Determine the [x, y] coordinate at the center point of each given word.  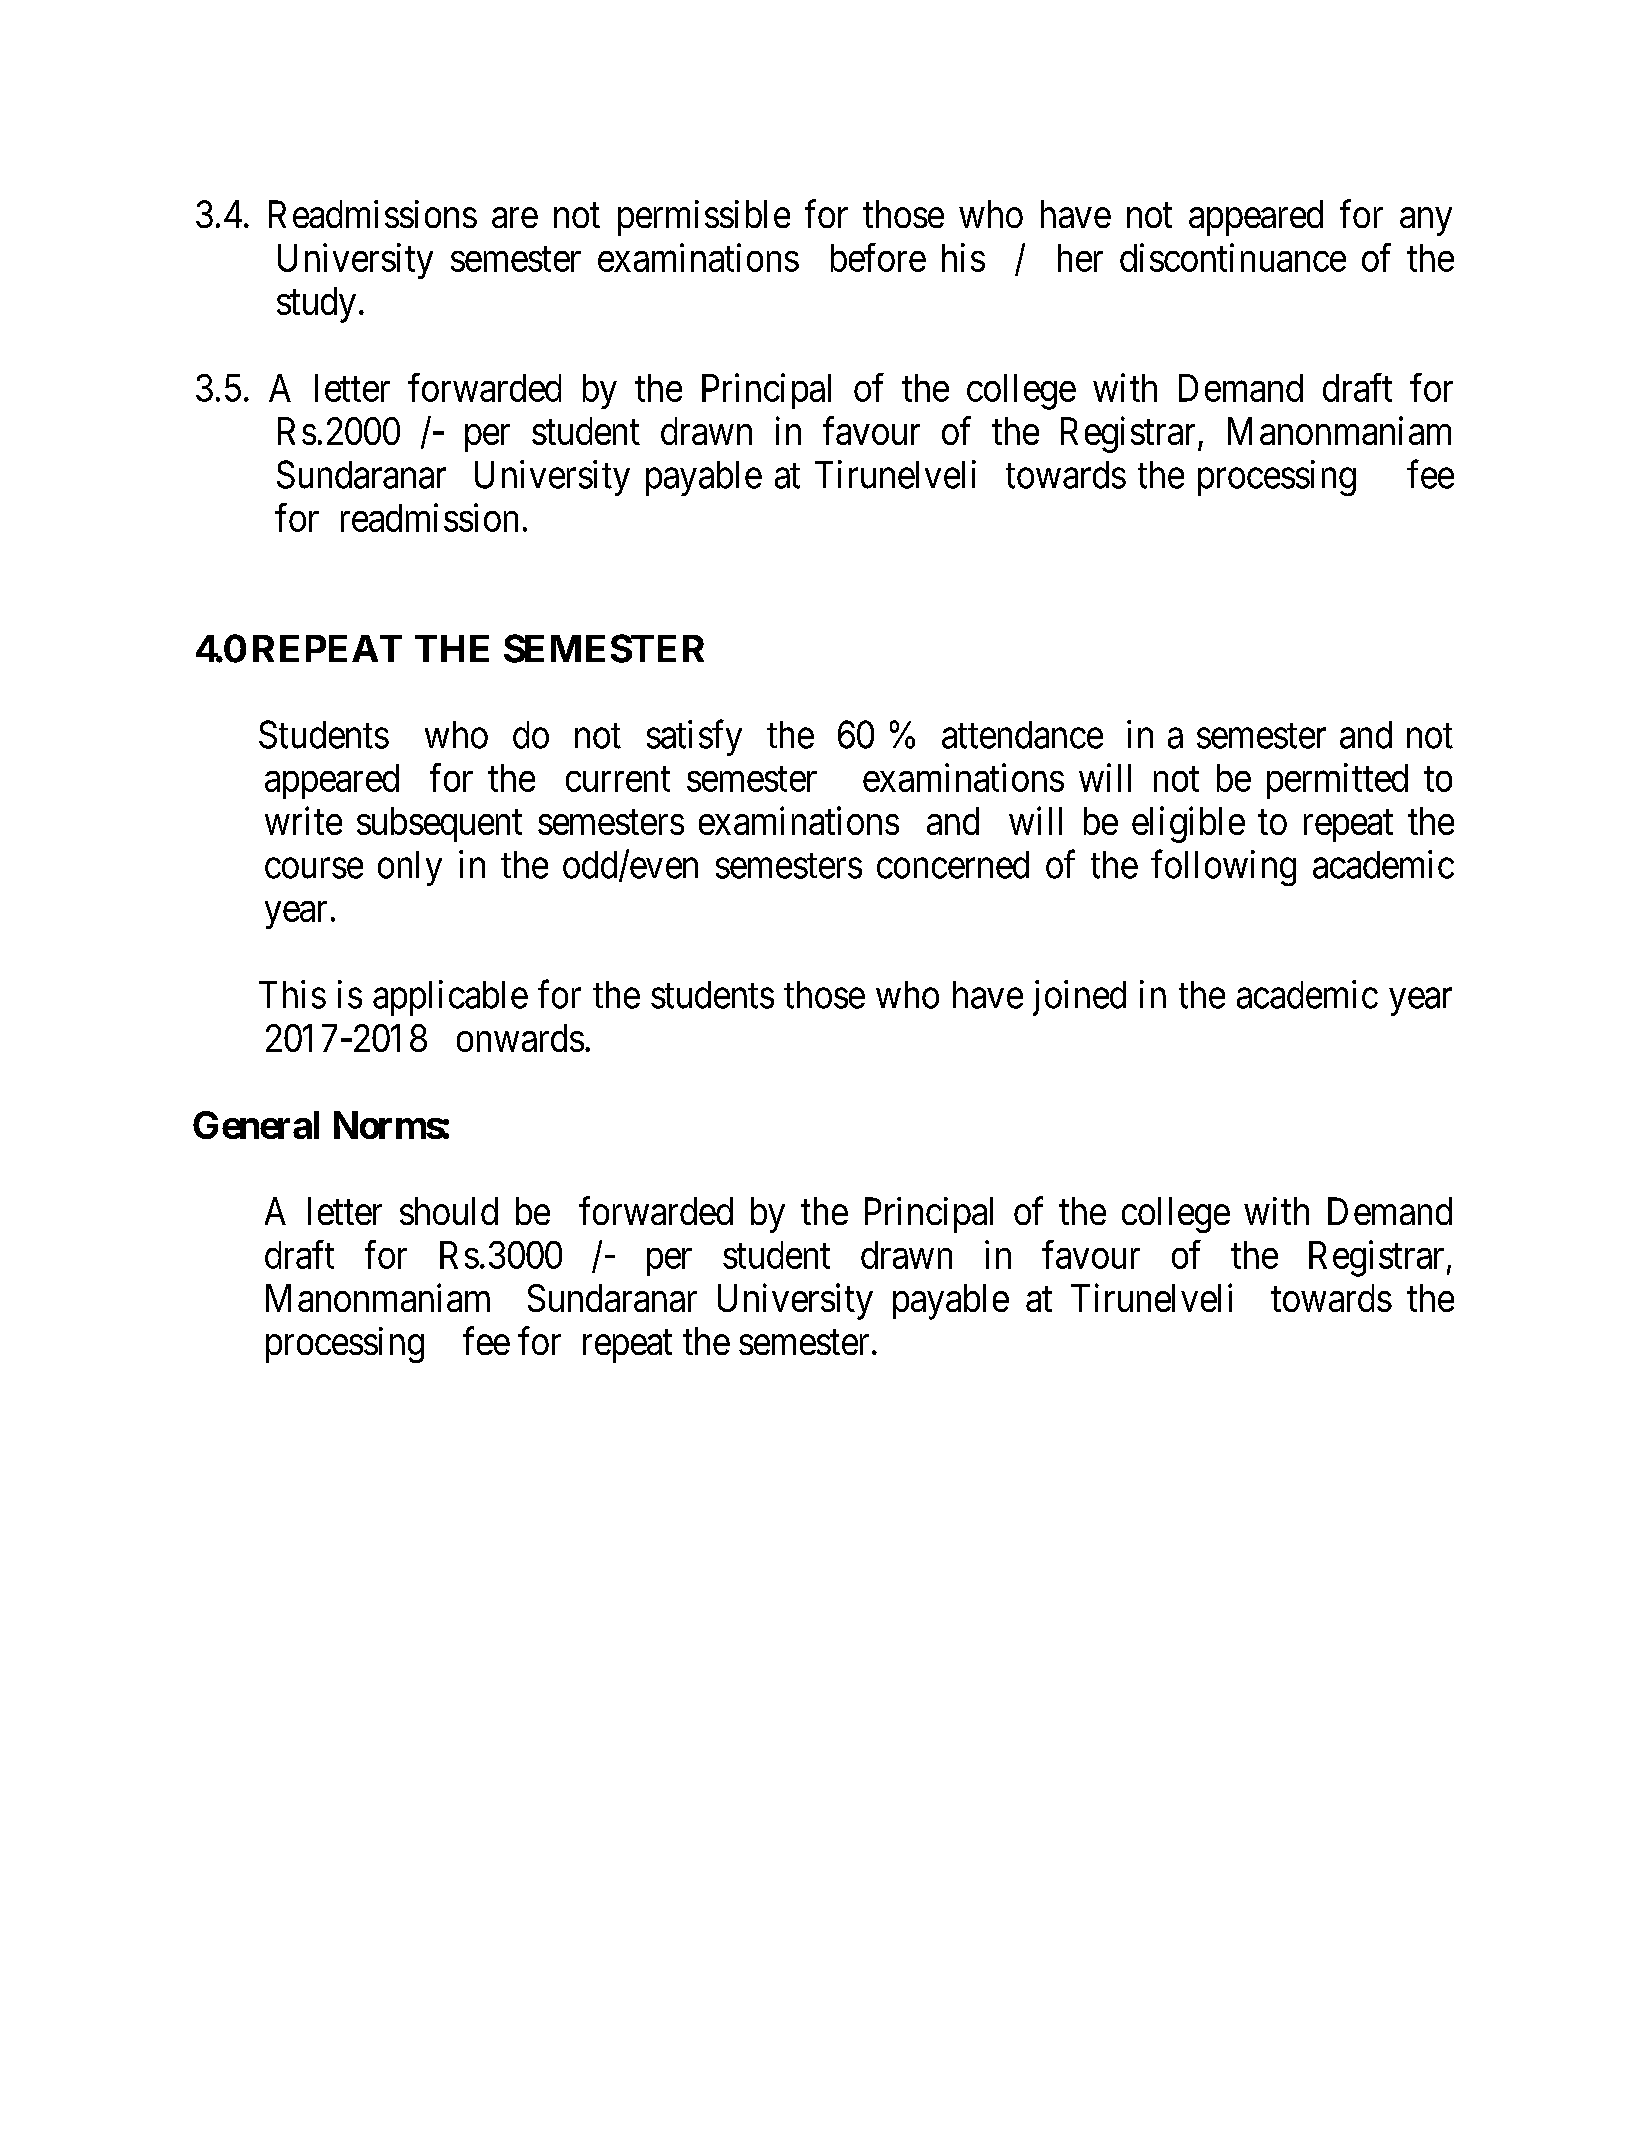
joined [1079, 998]
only [410, 868]
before [878, 257]
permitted [1337, 781]
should [449, 1211]
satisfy [694, 738]
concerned [953, 865]
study [316, 305]
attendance [1022, 735]
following [1223, 868]
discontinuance [1233, 257]
